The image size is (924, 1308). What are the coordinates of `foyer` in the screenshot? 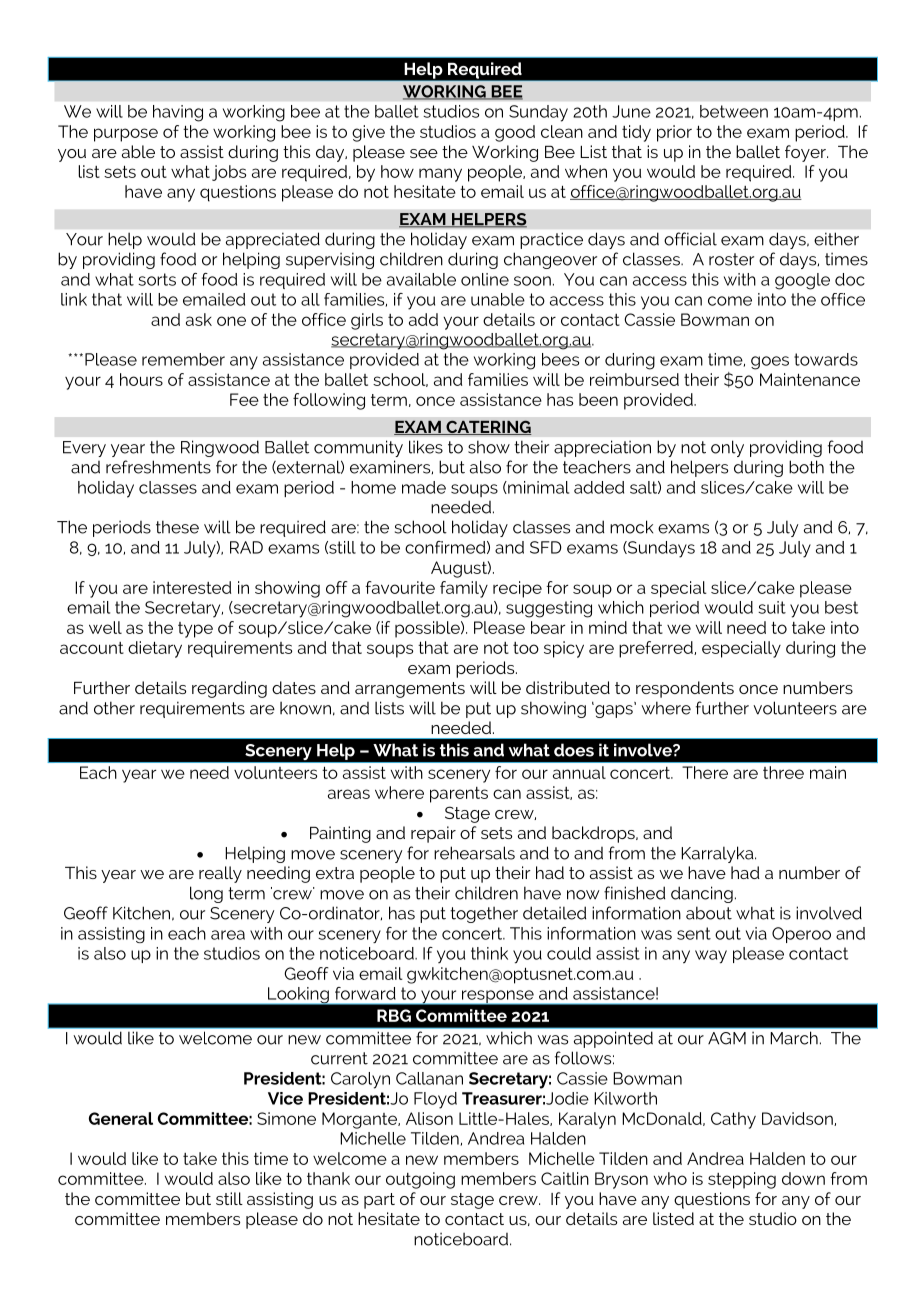 It's located at (806, 153).
